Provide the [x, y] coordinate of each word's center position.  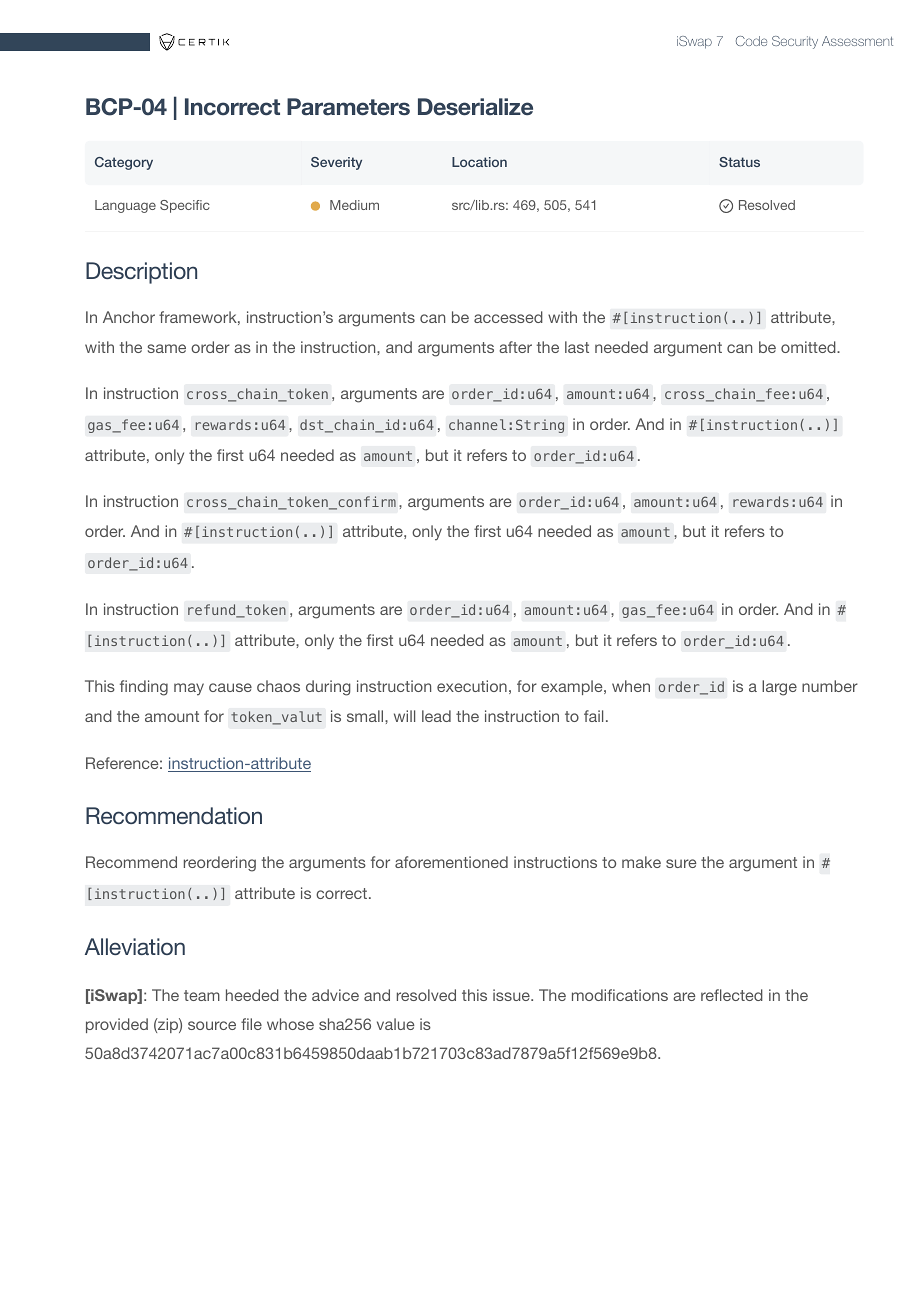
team [202, 995]
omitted [809, 347]
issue [512, 995]
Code [751, 41]
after [515, 347]
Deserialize [475, 107]
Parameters [348, 107]
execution [472, 686]
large [779, 688]
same [167, 348]
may [189, 689]
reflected [732, 995]
